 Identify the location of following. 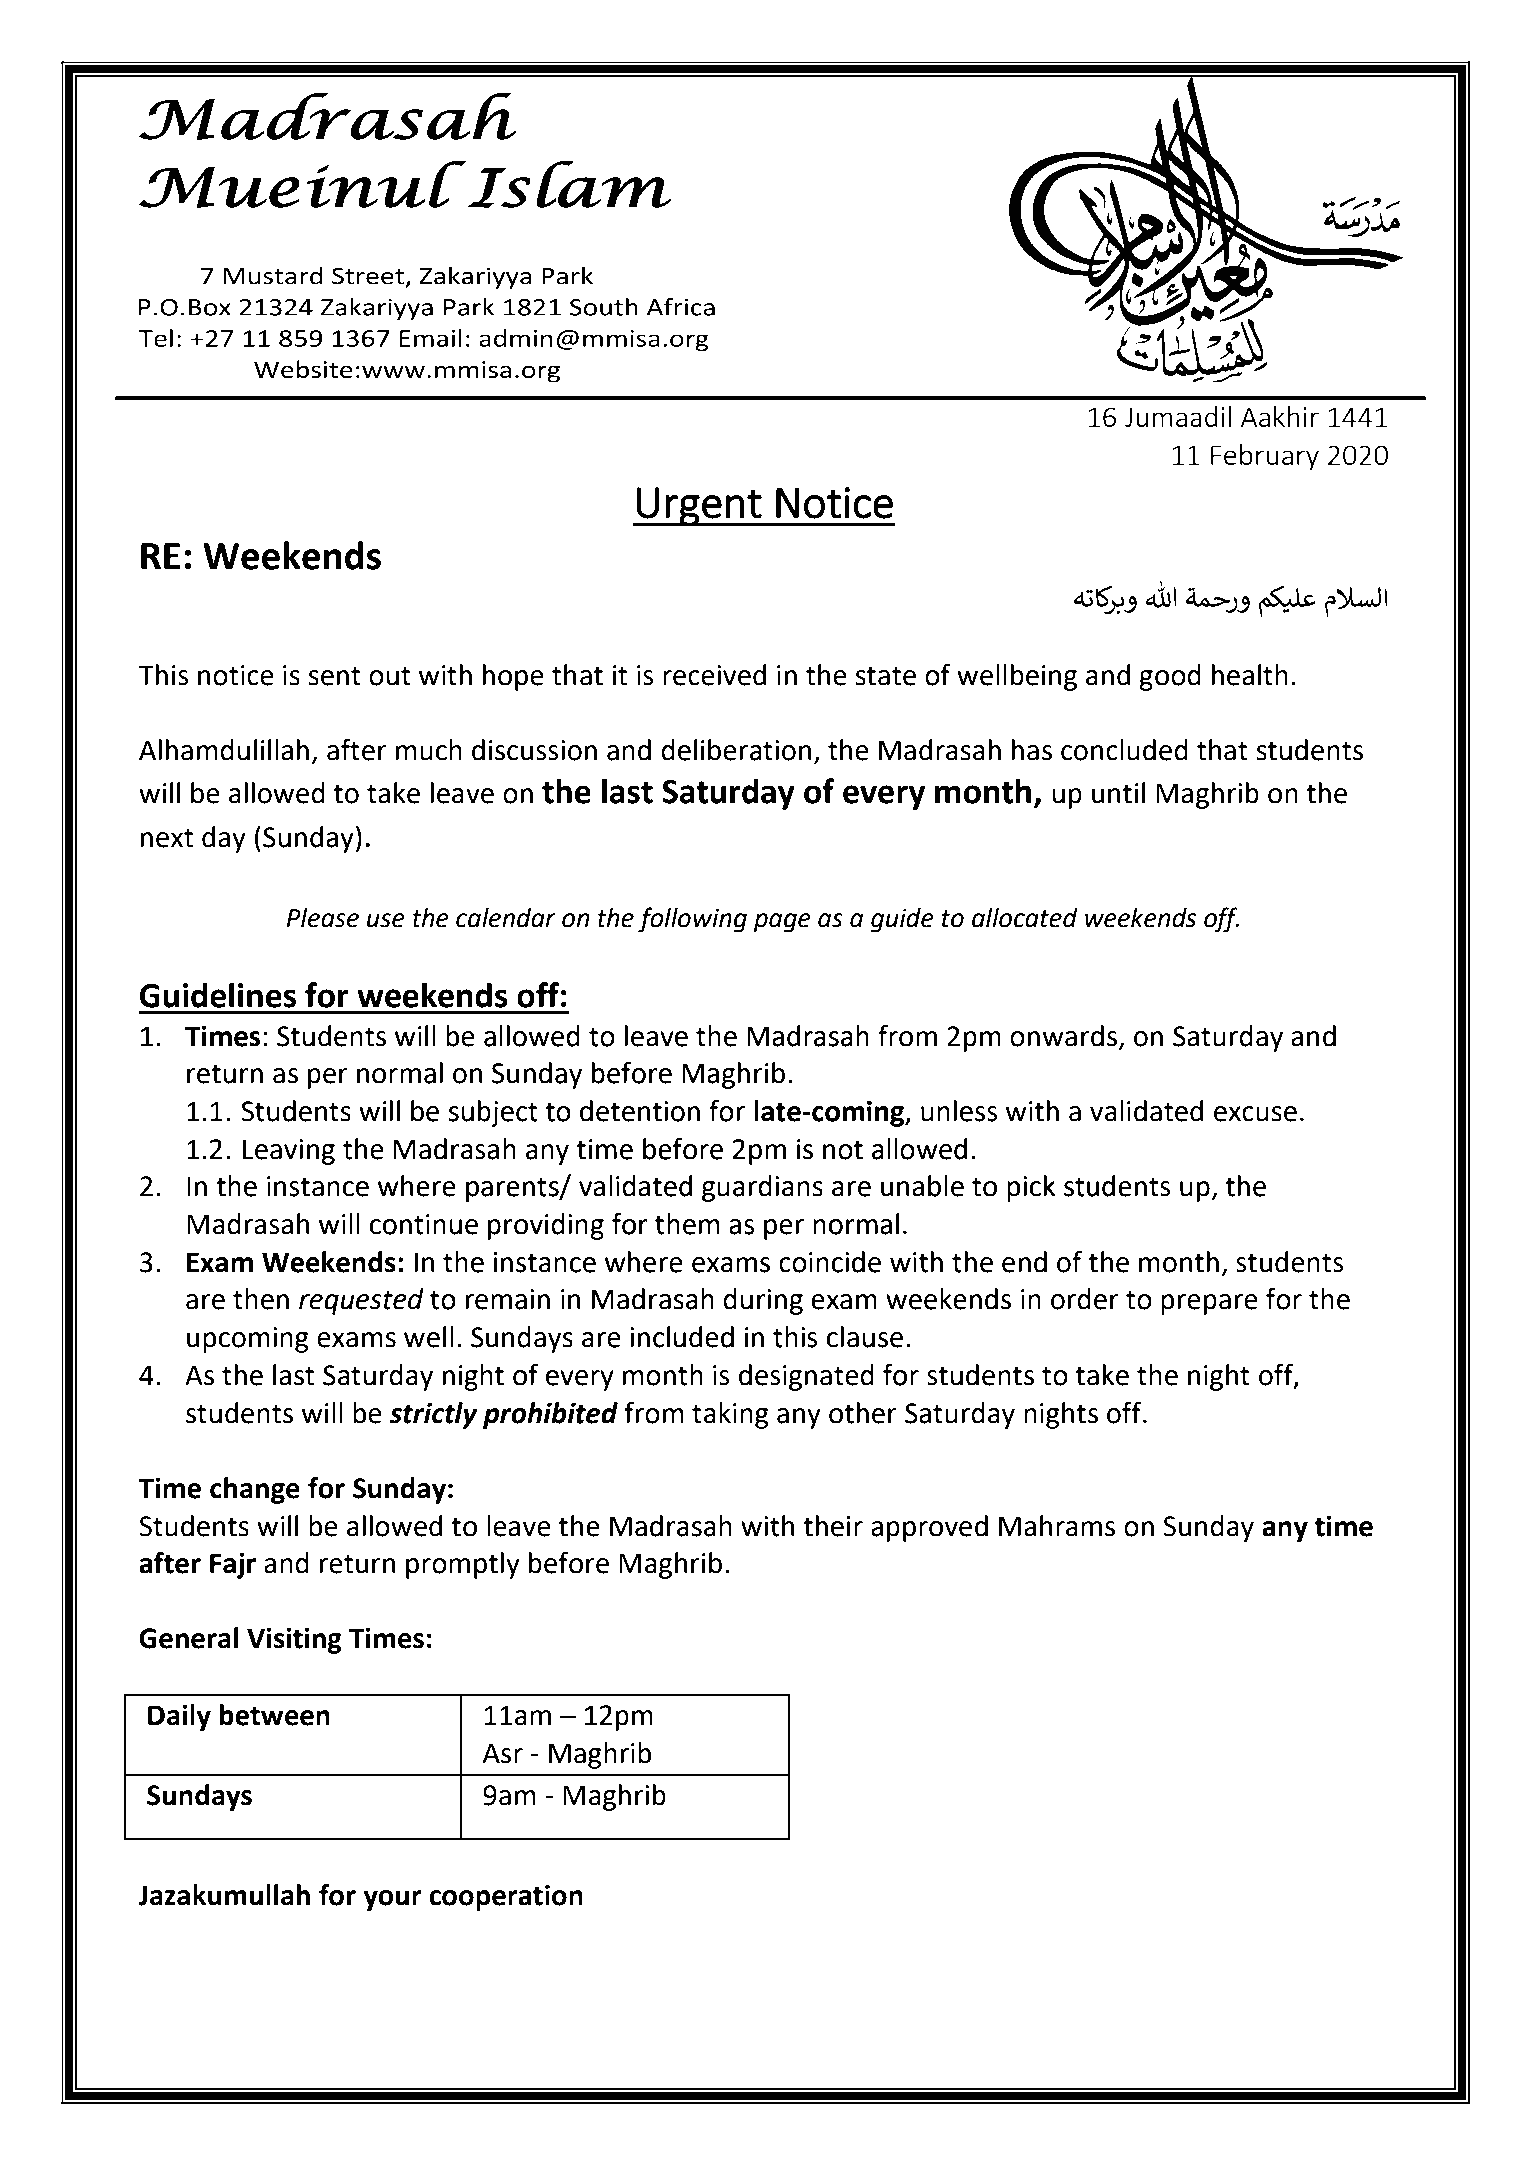
(692, 920).
